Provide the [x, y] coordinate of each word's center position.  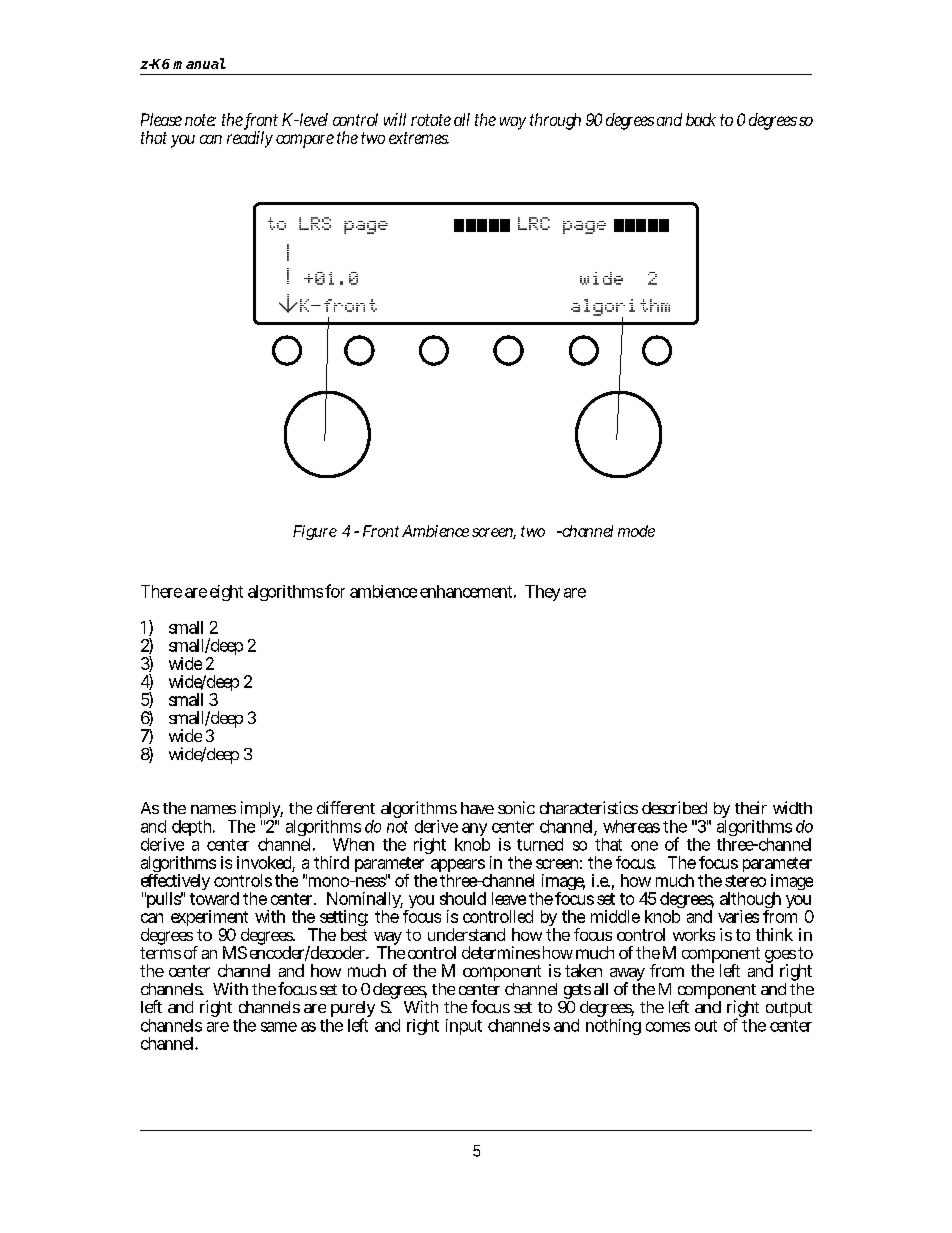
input [464, 1027]
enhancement [468, 591]
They [542, 593]
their [751, 807]
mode [636, 531]
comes [668, 1027]
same [279, 1027]
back [701, 119]
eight [226, 593]
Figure [315, 532]
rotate [431, 120]
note [200, 120]
